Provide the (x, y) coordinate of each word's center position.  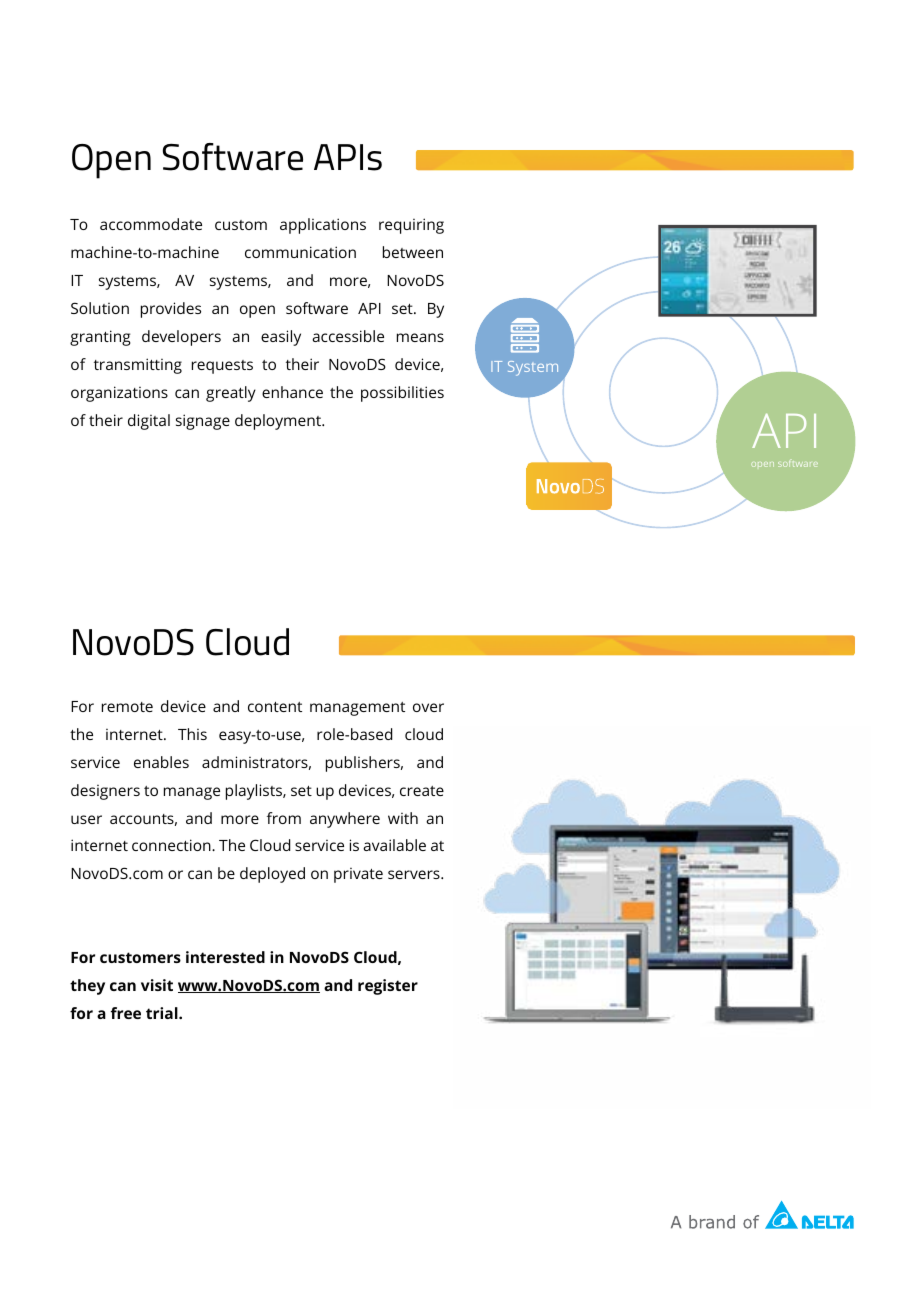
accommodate (151, 224)
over (428, 707)
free (126, 1013)
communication (300, 252)
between (413, 252)
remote (127, 707)
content (275, 707)
